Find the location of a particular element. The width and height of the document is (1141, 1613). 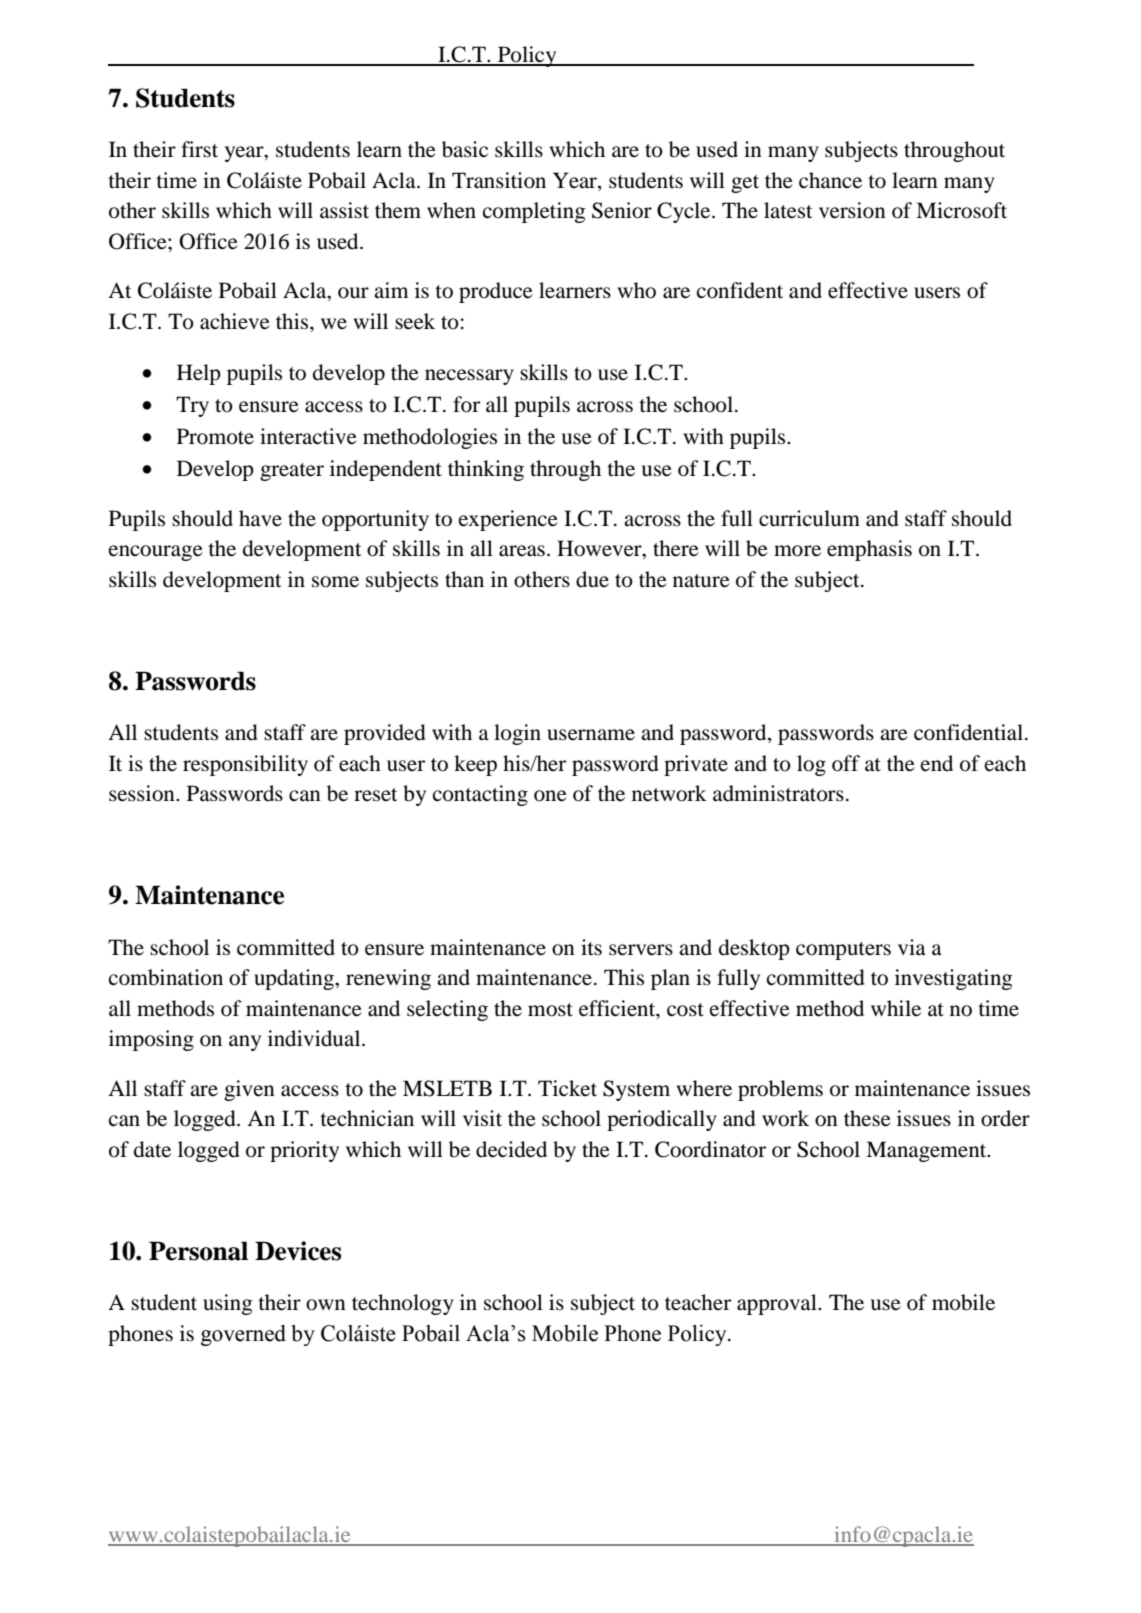

completing is located at coordinates (534, 212).
